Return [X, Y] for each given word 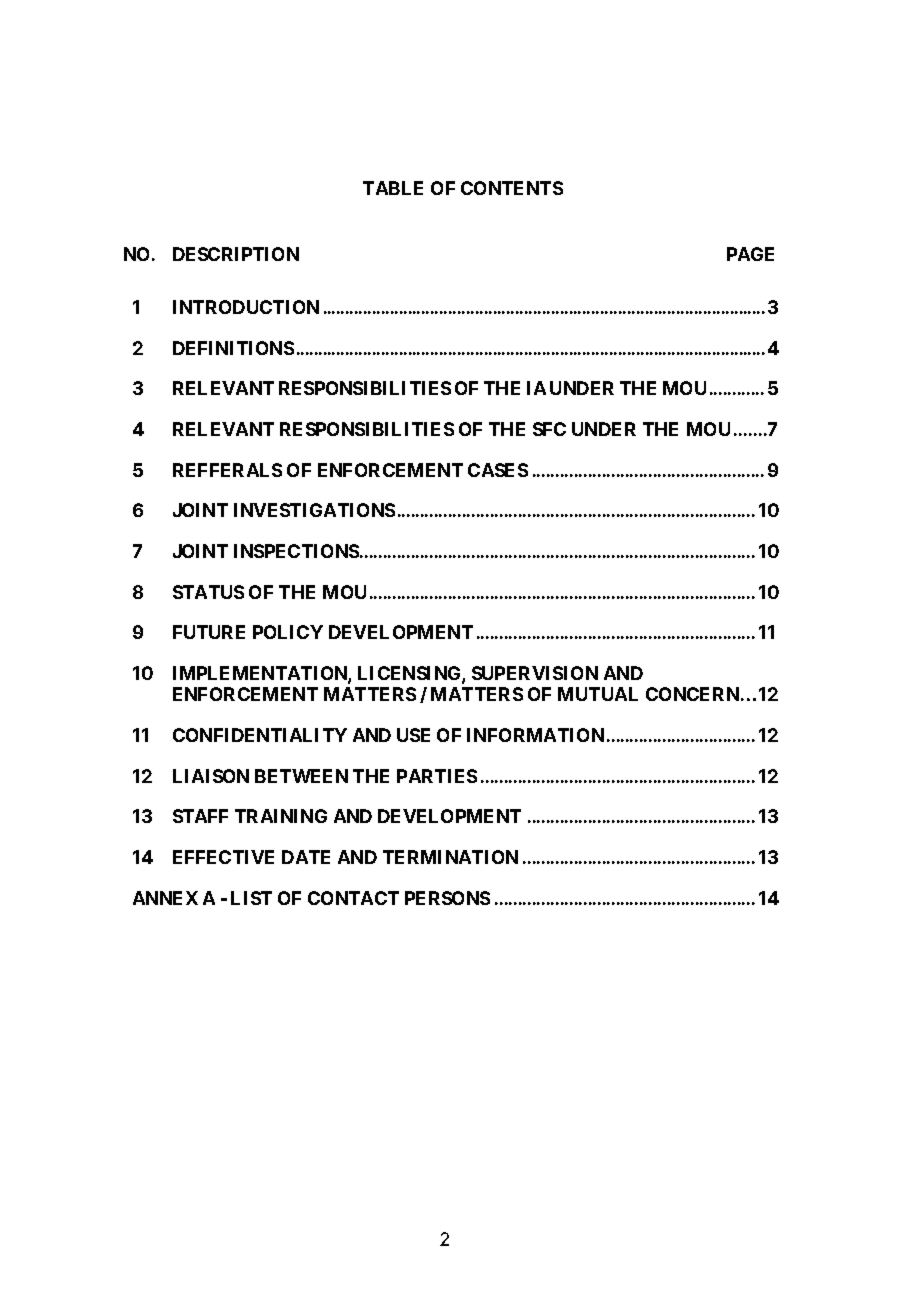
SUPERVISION [535, 673]
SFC [549, 429]
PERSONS [447, 898]
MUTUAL [598, 694]
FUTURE [209, 632]
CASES [498, 470]
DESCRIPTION [236, 254]
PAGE [750, 254]
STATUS [208, 592]
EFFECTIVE [223, 857]
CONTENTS [512, 188]
